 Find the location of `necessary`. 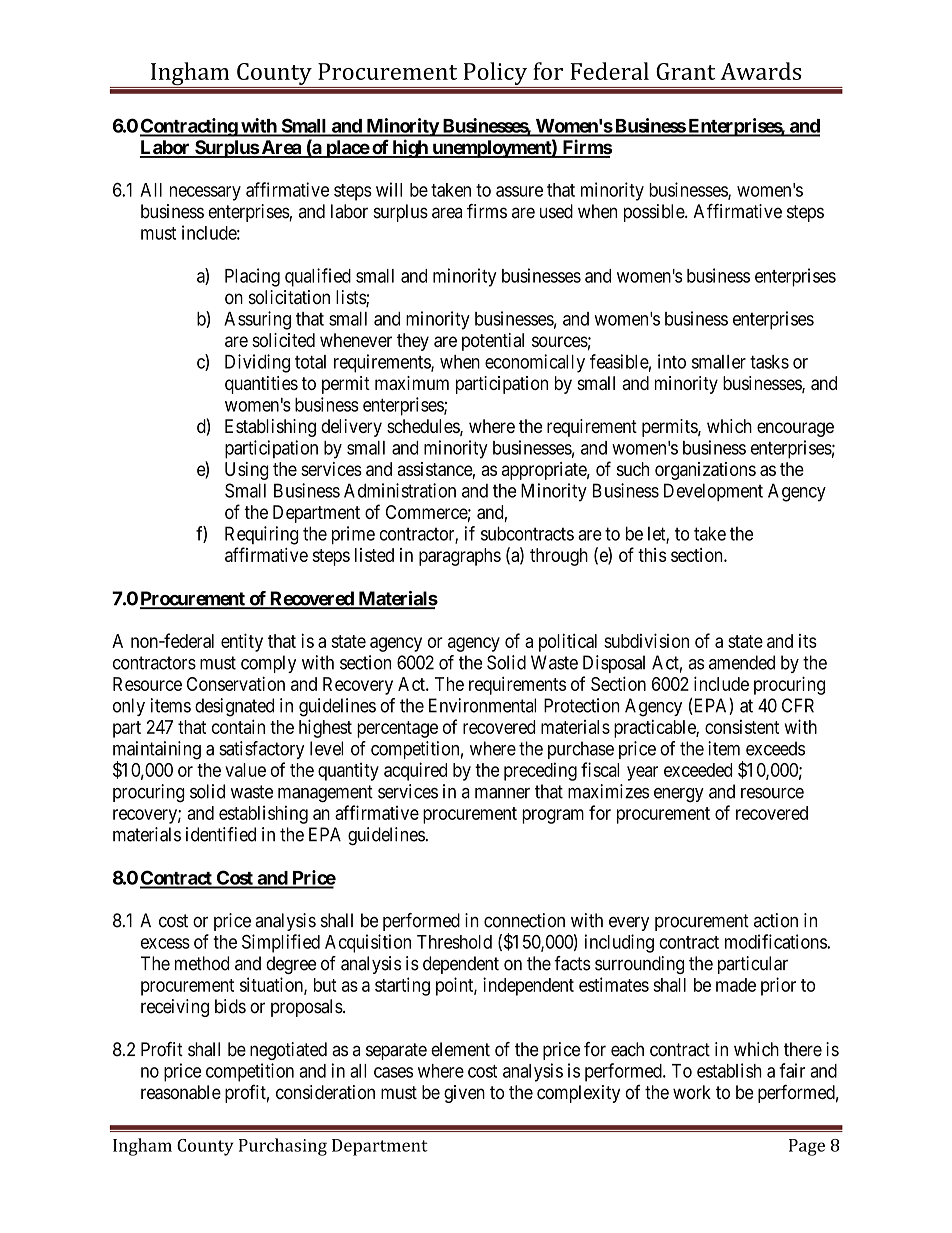

necessary is located at coordinates (205, 193).
